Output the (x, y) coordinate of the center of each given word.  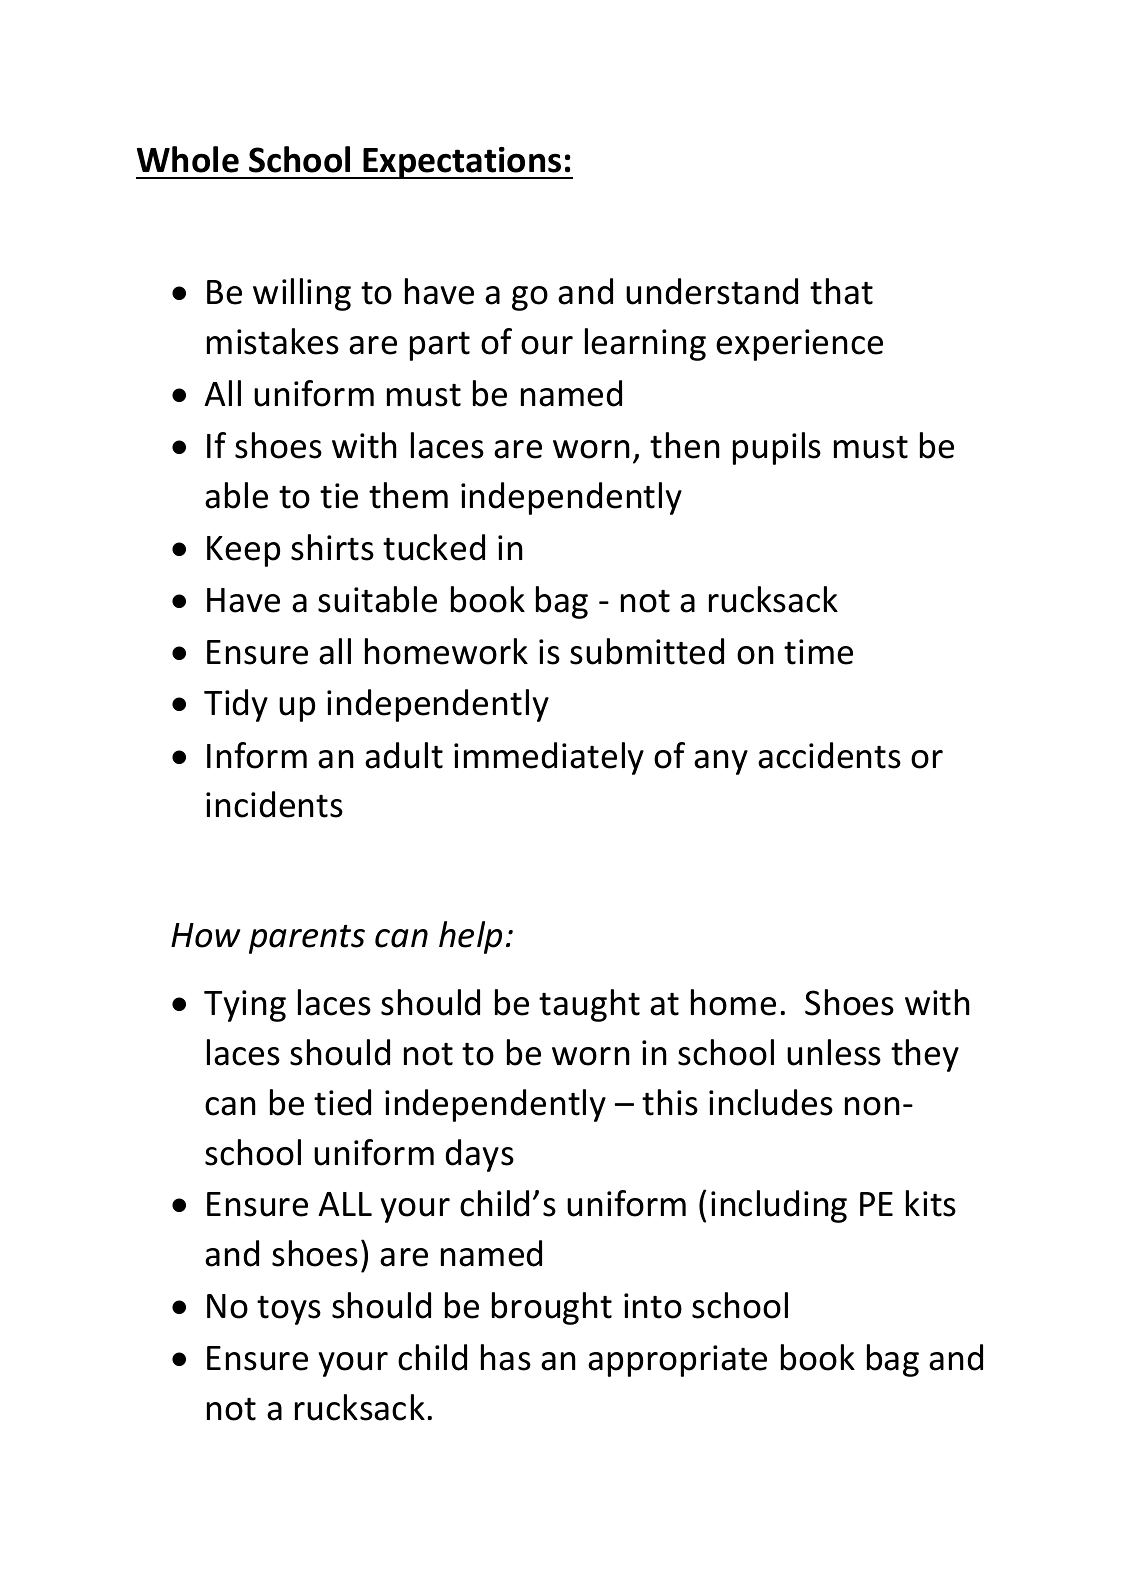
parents (307, 939)
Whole (188, 159)
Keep (243, 551)
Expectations (462, 163)
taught (589, 1005)
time (818, 652)
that (841, 291)
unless (834, 1052)
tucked (434, 547)
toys (289, 1310)
